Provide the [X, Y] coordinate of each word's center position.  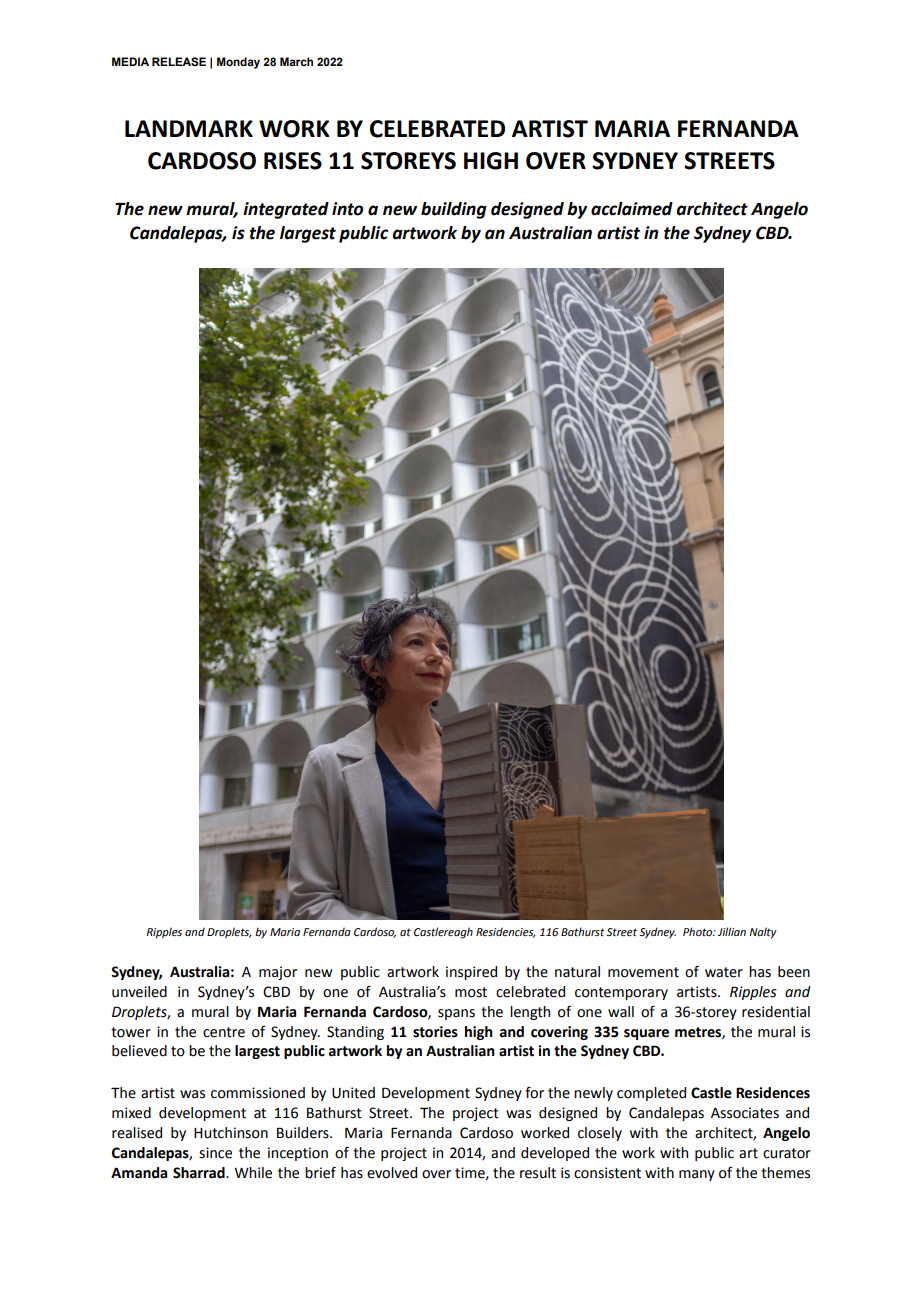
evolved [392, 1173]
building [454, 210]
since [215, 1153]
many [697, 1175]
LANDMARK [189, 128]
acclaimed [632, 209]
